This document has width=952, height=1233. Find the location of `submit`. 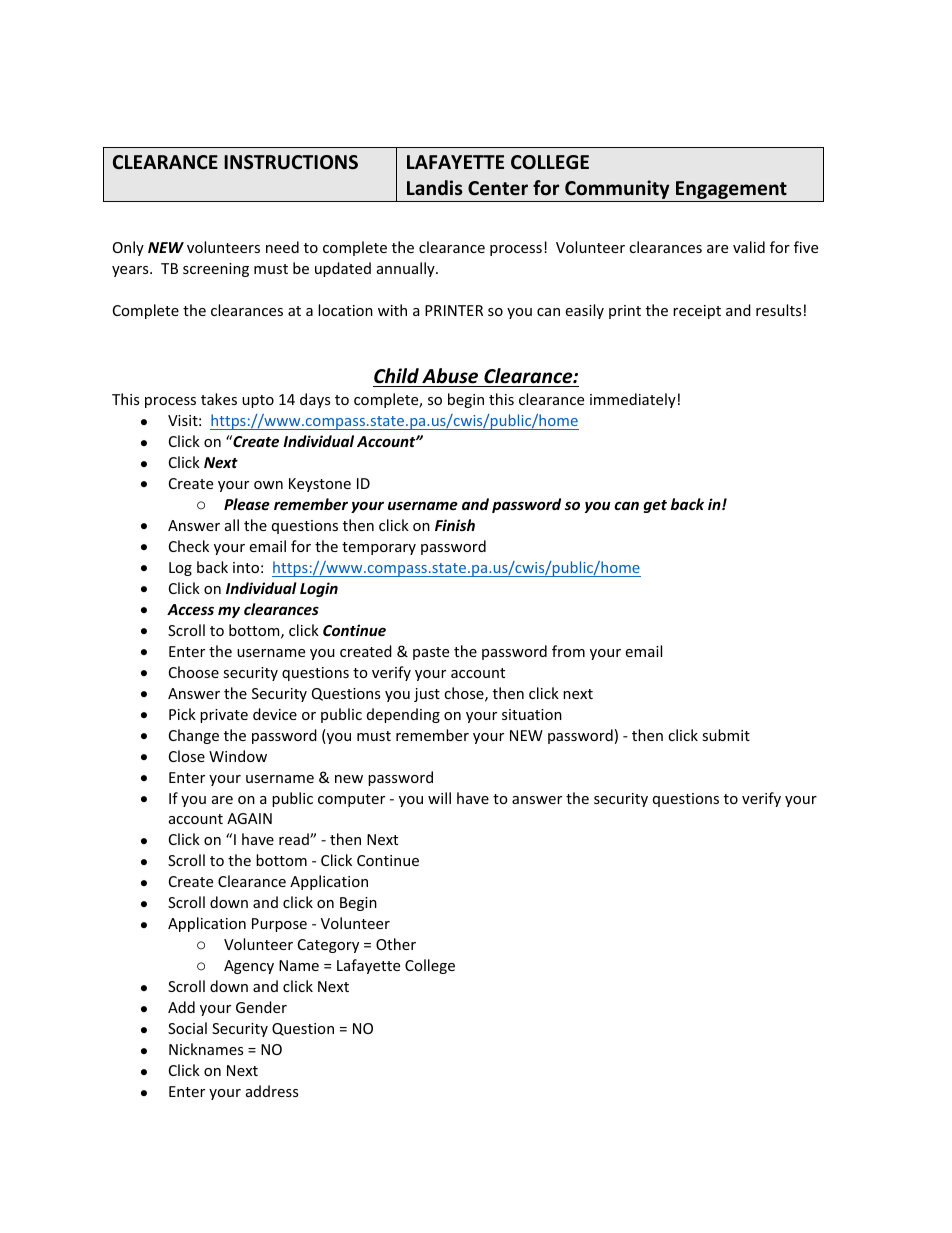

submit is located at coordinates (726, 735).
